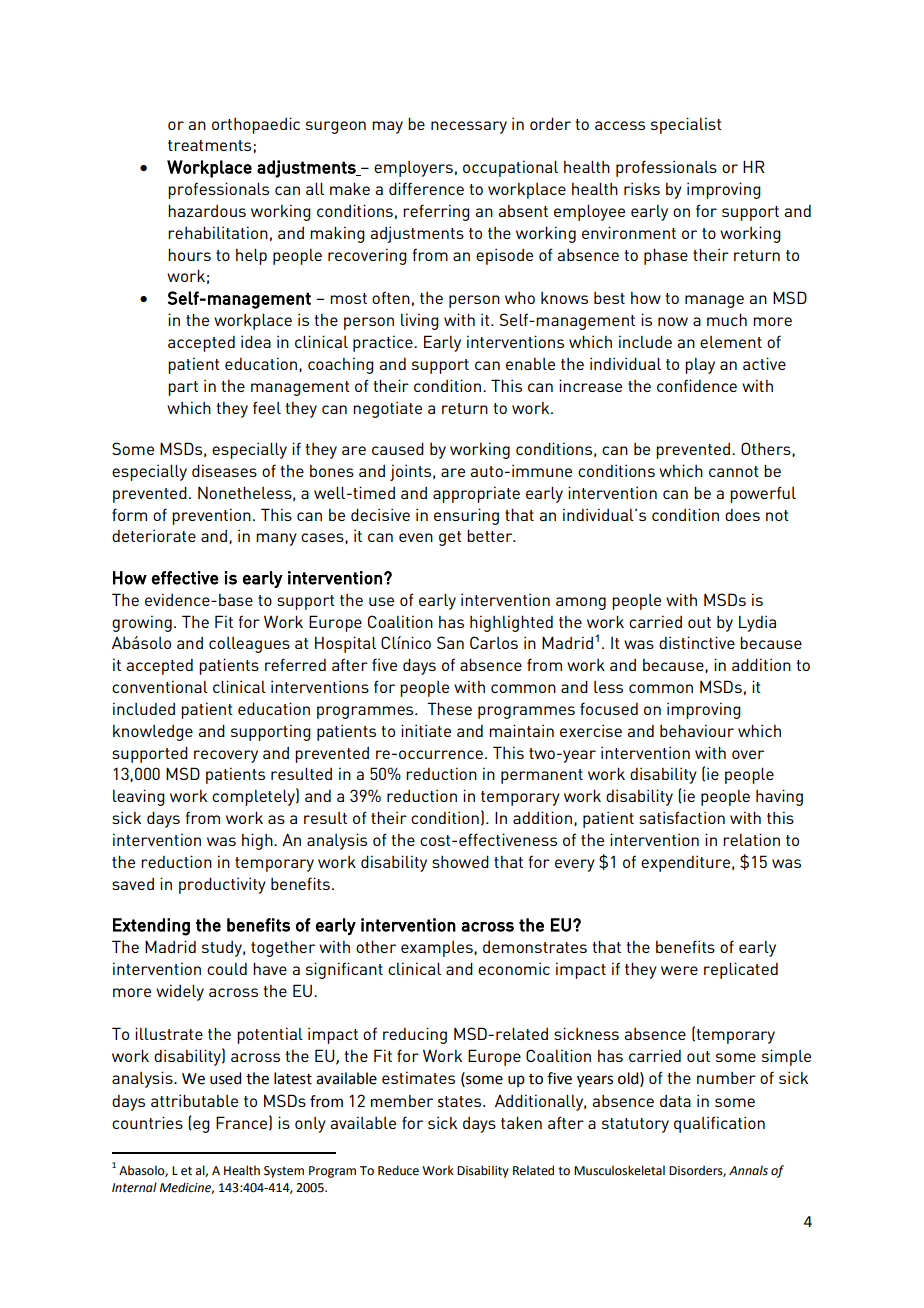 The image size is (924, 1308). I want to click on San, so click(450, 642).
